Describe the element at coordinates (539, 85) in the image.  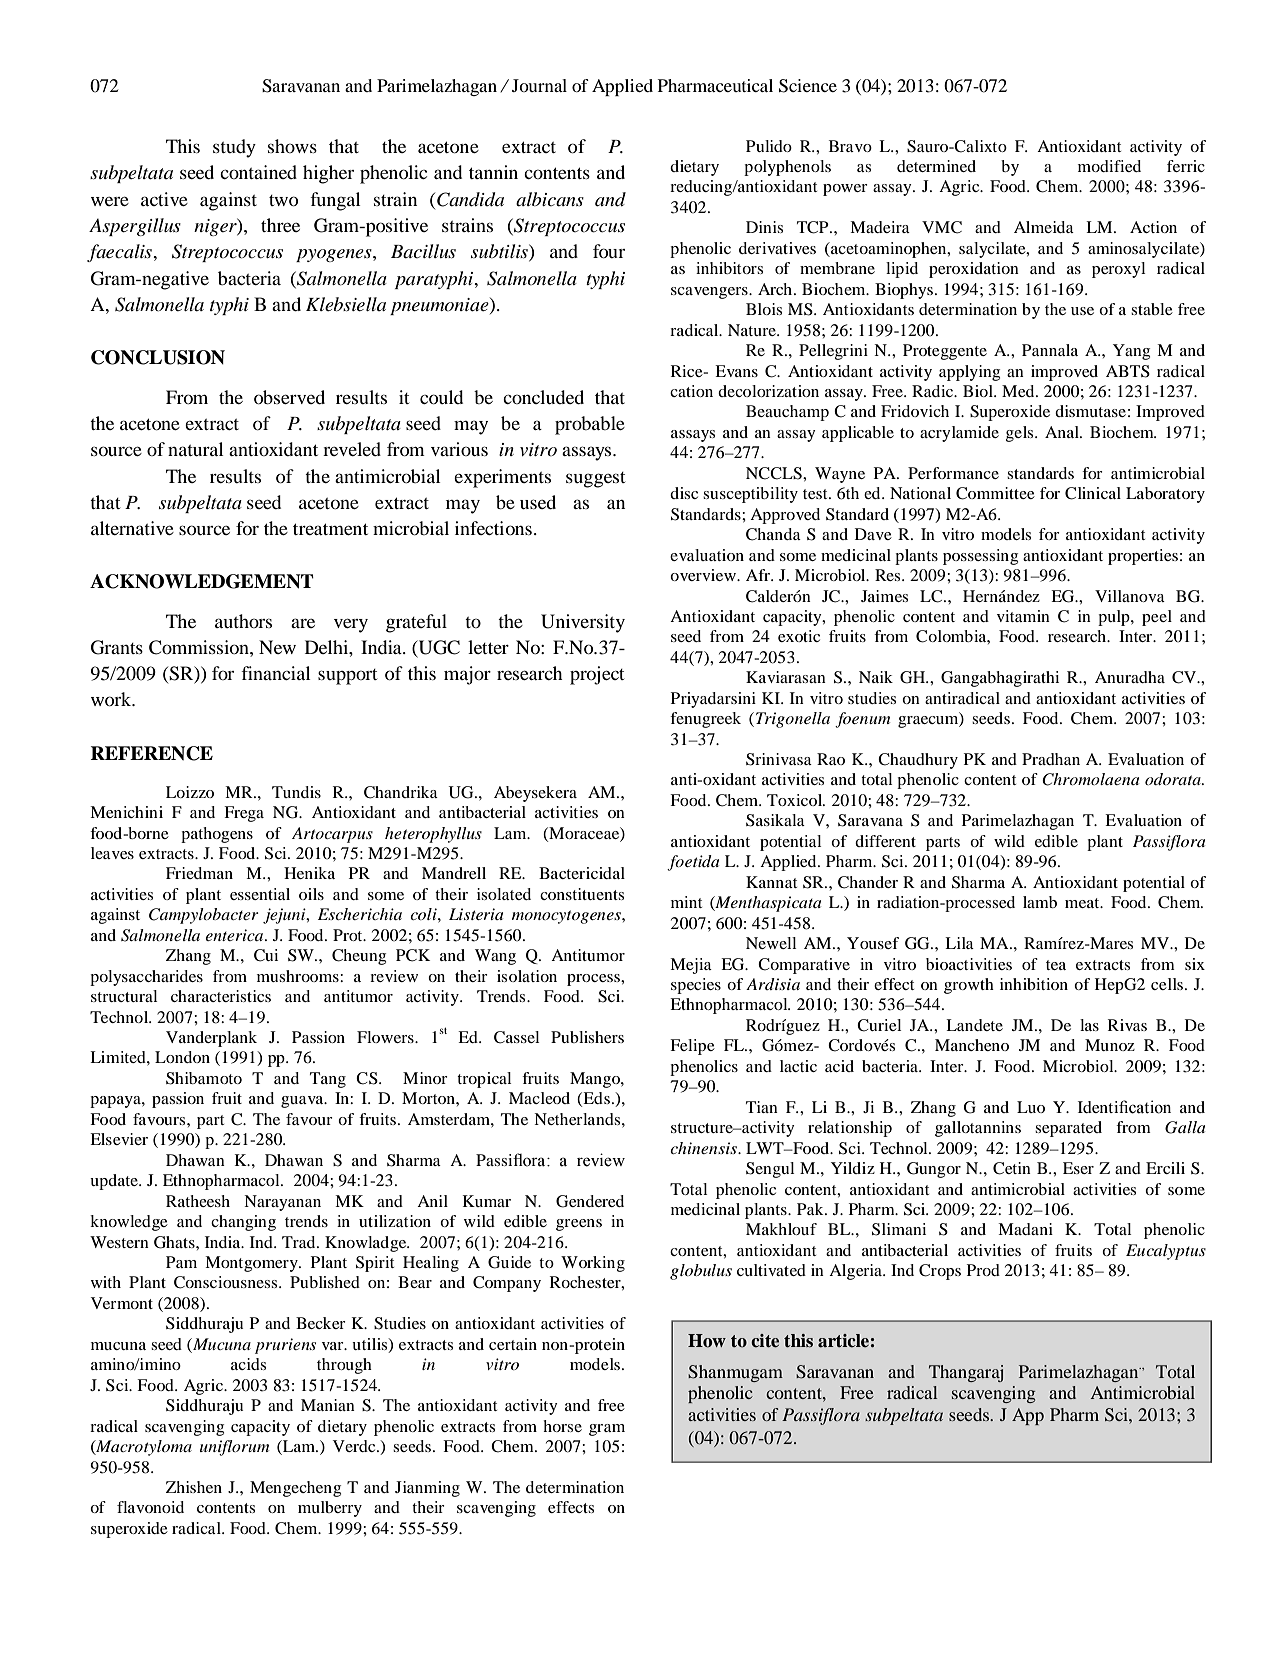
I see `Journal` at that location.
